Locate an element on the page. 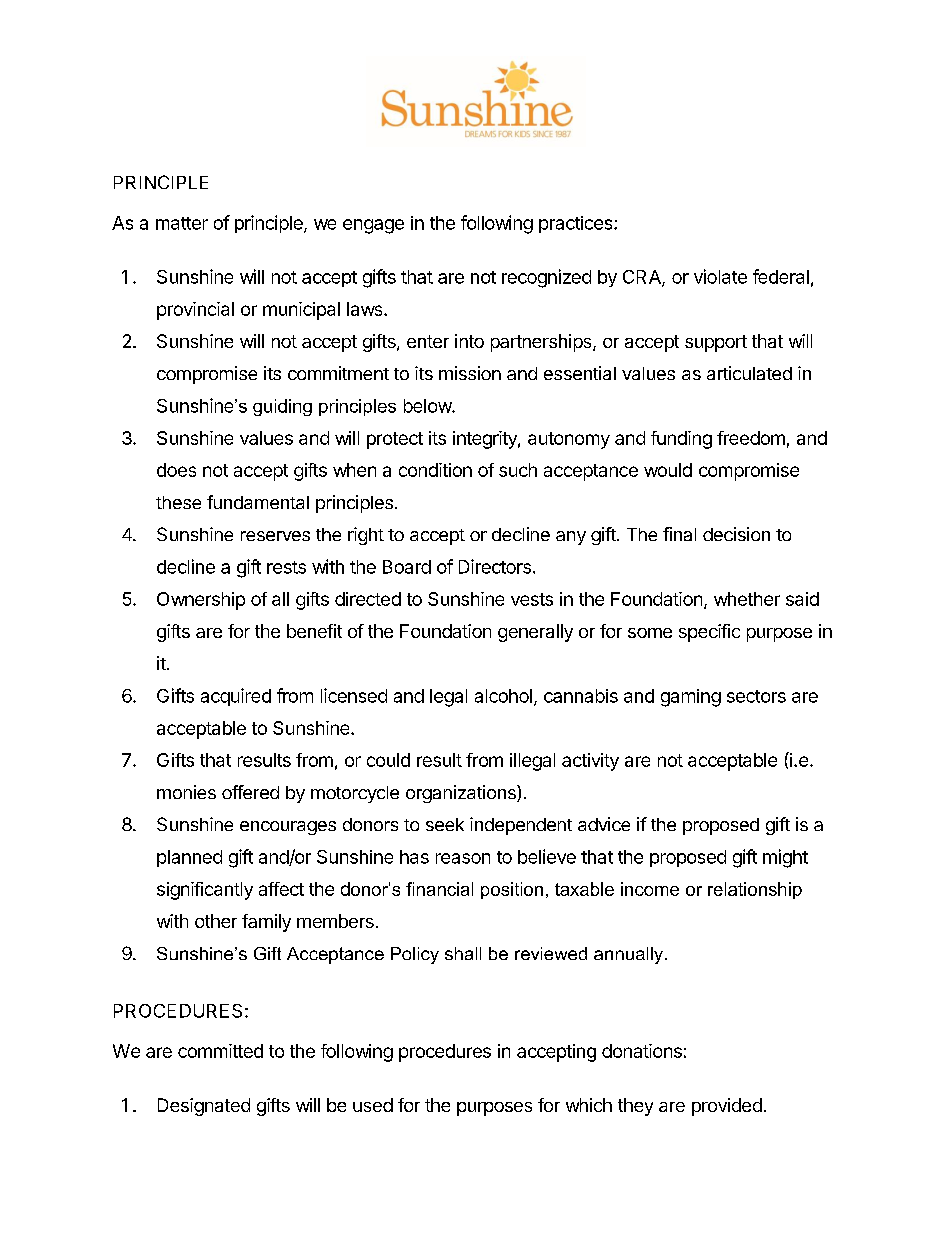  violate is located at coordinates (720, 276).
